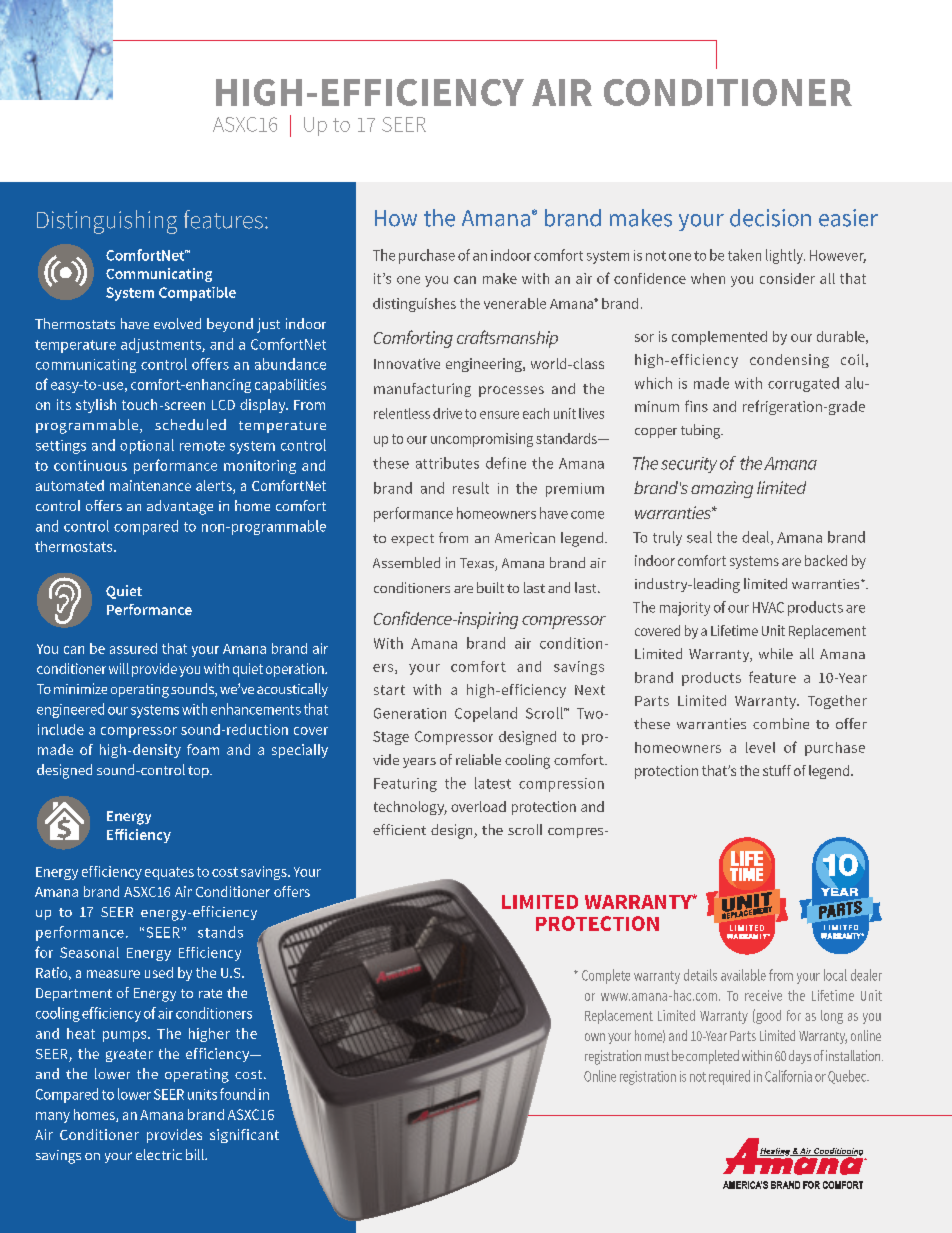  Describe the element at coordinates (150, 485) in the image. I see `maintenance` at that location.
